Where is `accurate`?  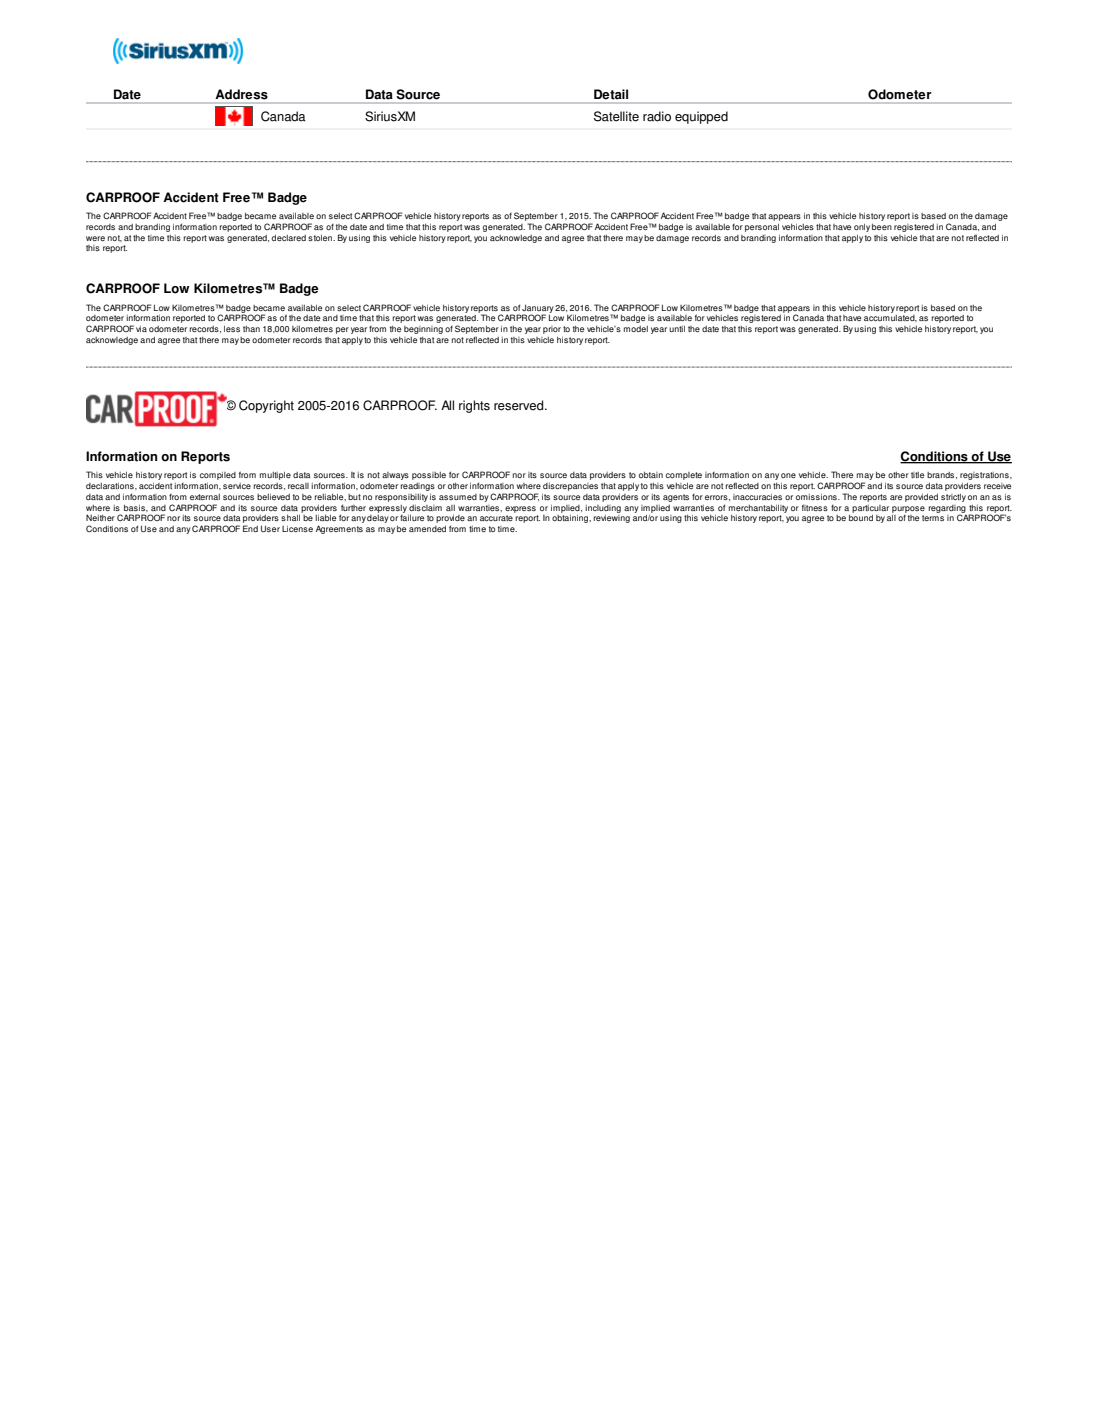 accurate is located at coordinates (496, 518).
